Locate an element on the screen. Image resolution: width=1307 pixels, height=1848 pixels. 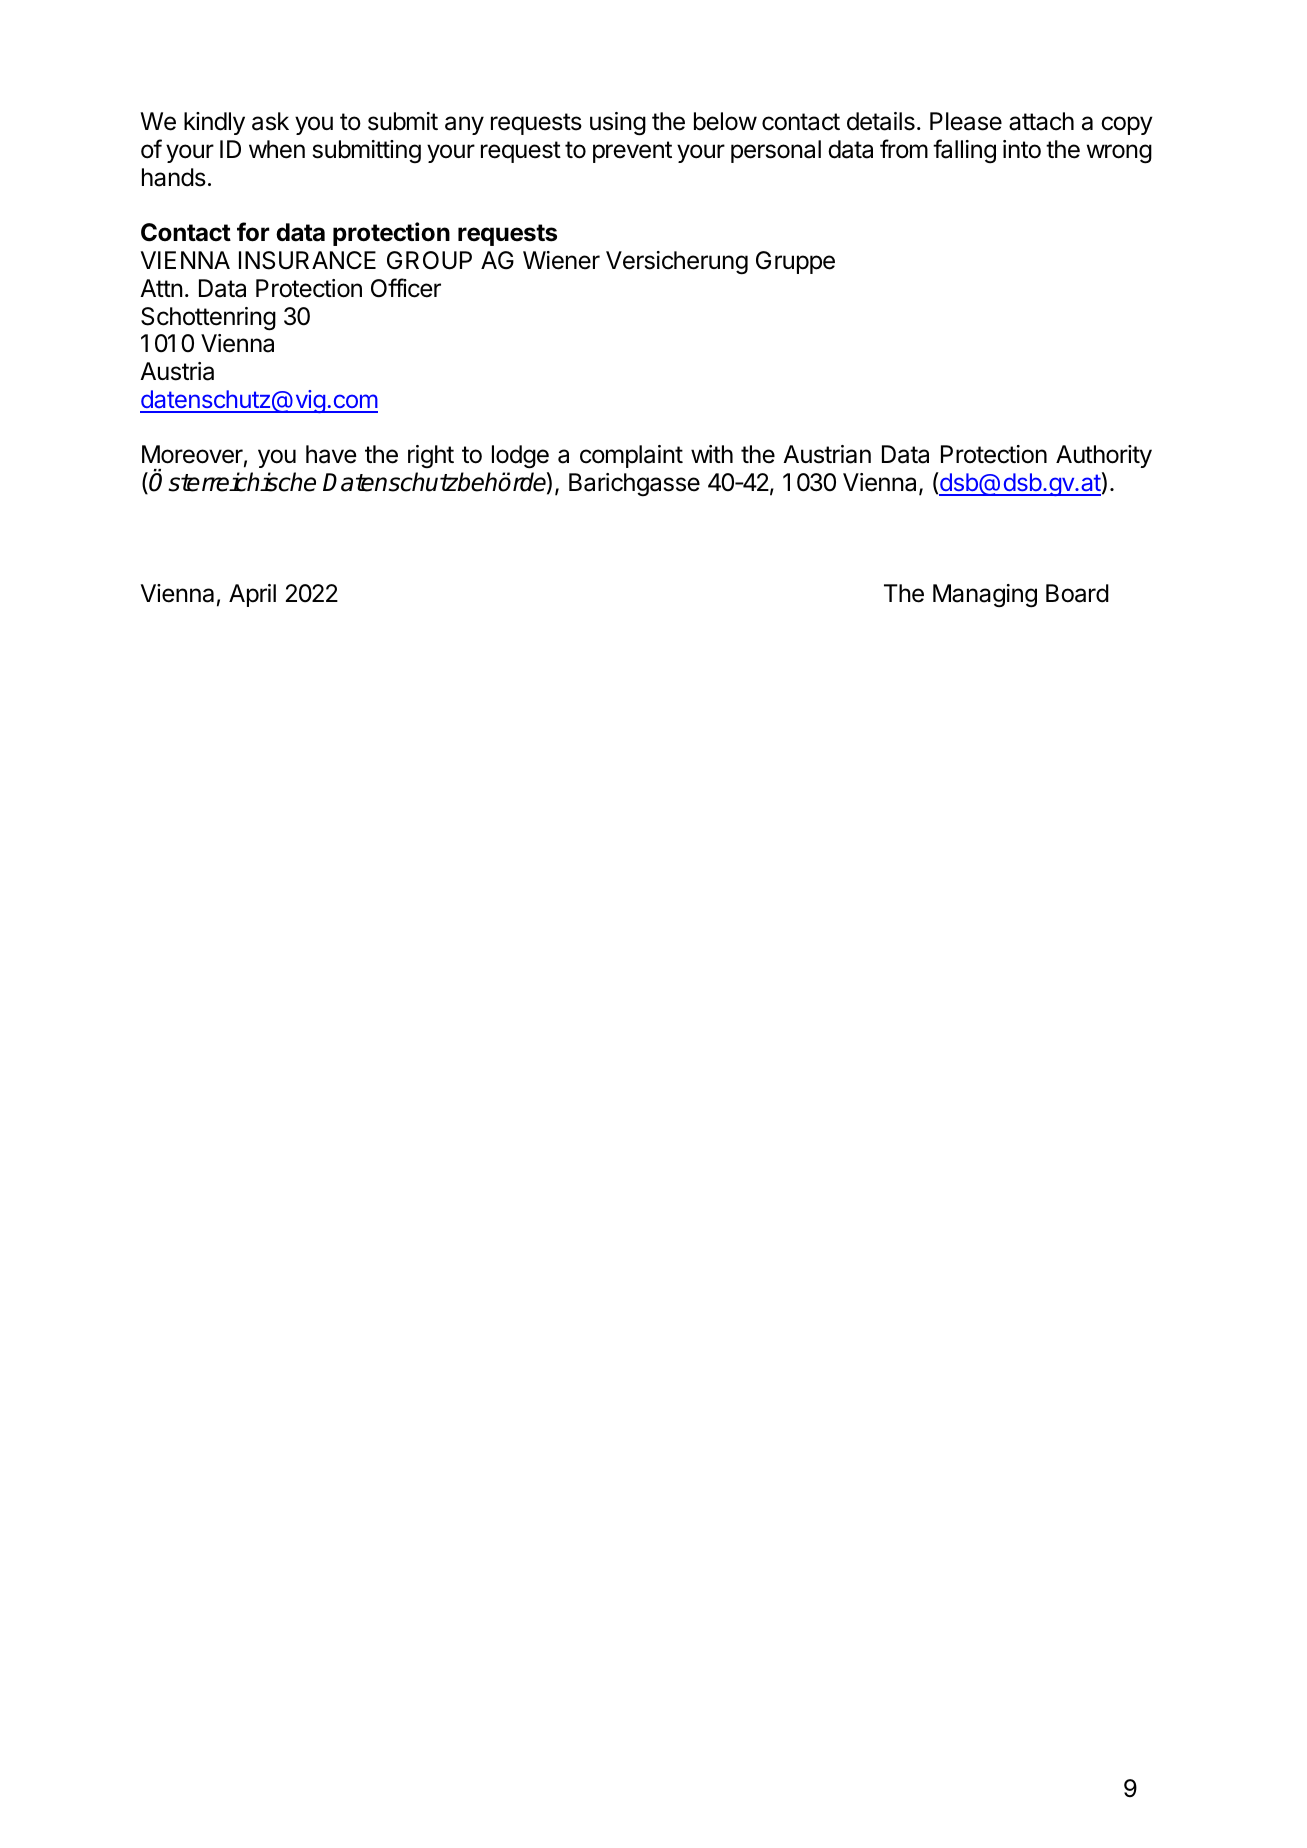
INSURANCE is located at coordinates (307, 260).
